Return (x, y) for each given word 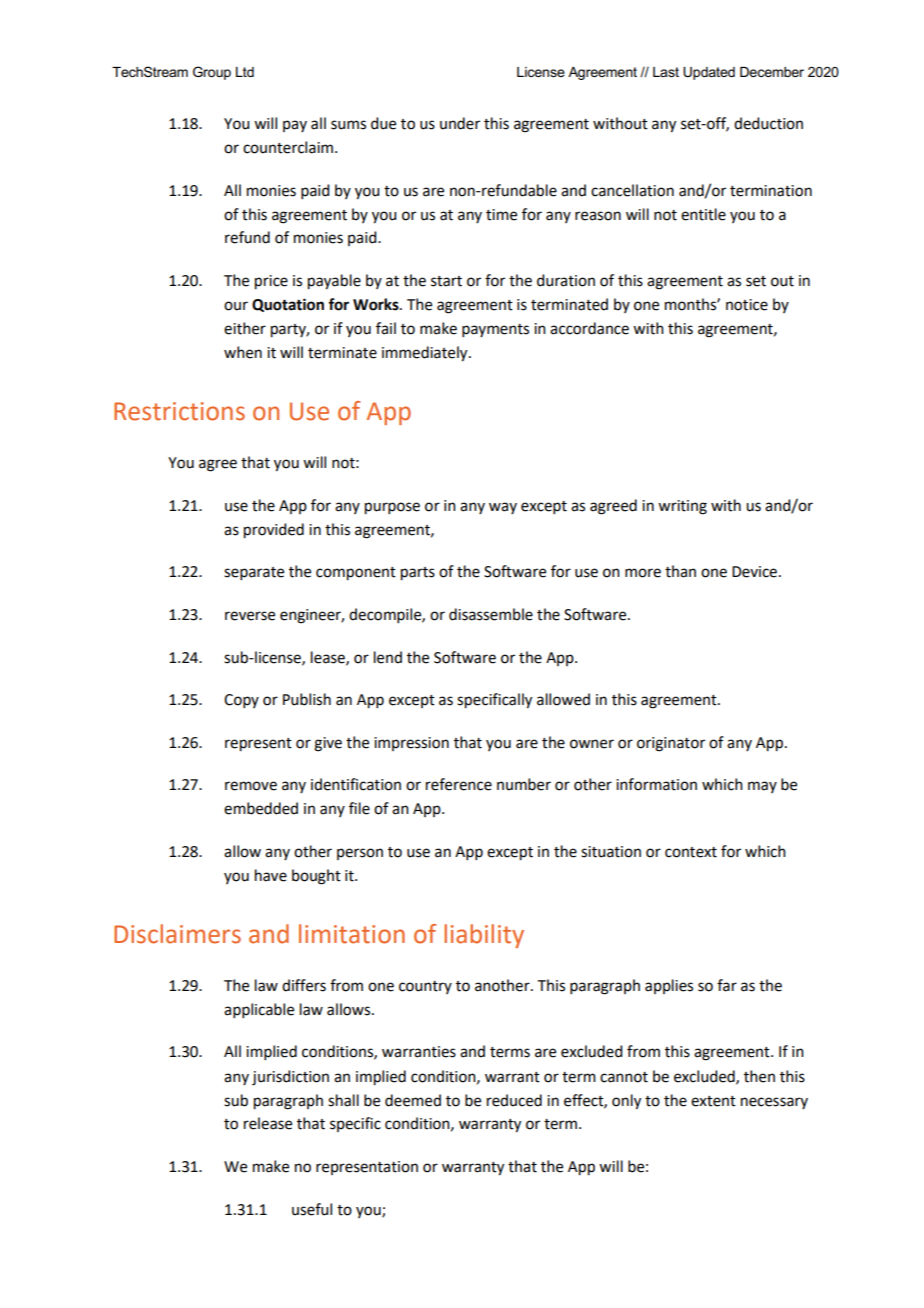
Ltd (245, 72)
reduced (514, 1100)
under (460, 123)
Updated (709, 73)
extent (713, 1101)
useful (312, 1209)
